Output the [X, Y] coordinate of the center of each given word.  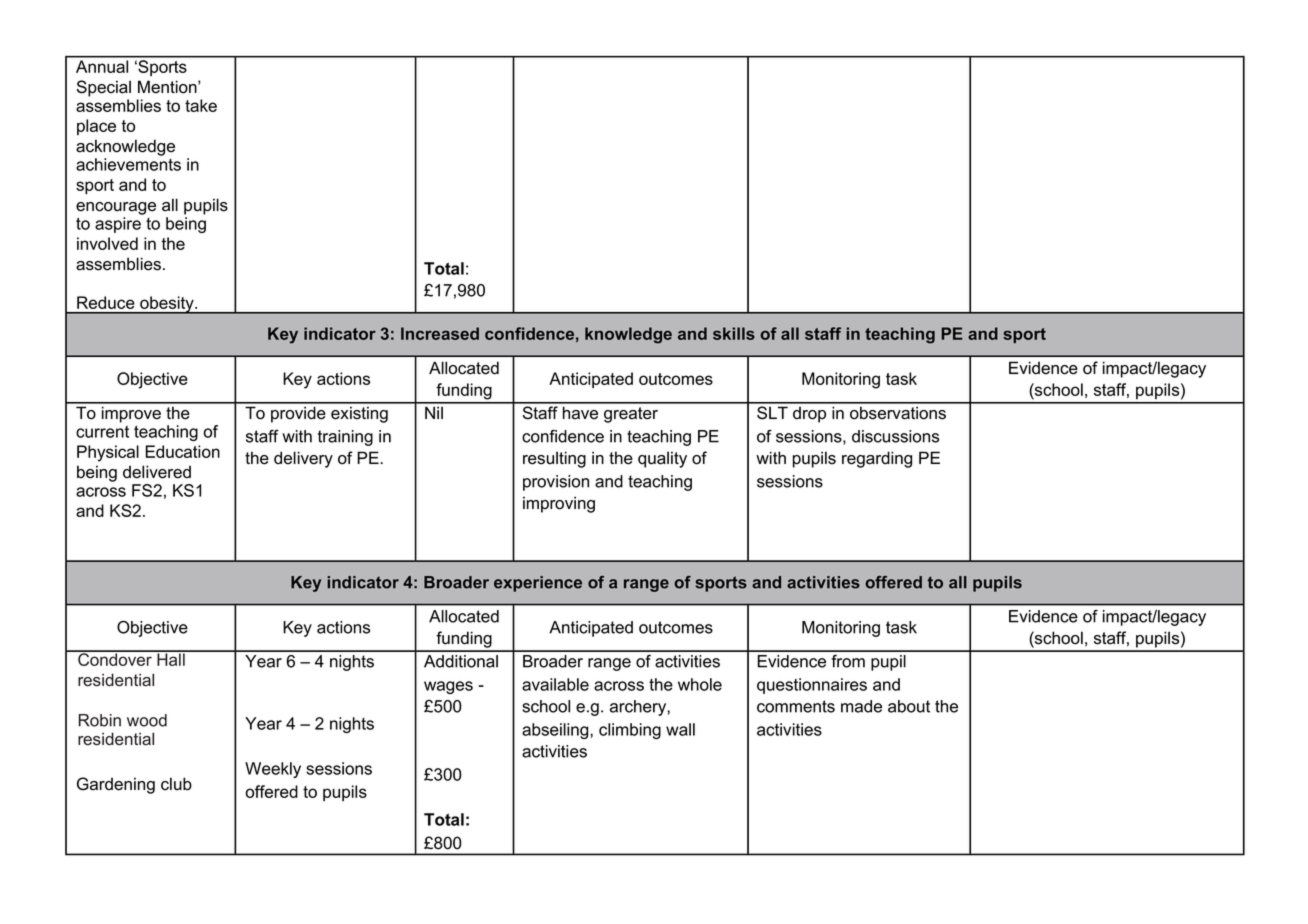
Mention [168, 87]
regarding [877, 459]
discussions [895, 436]
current [102, 432]
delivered [157, 472]
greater [631, 415]
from [848, 661]
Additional [461, 661]
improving [559, 504]
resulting [554, 459]
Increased [440, 333]
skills [734, 333]
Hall [171, 658]
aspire [118, 225]
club [176, 784]
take [201, 105]
